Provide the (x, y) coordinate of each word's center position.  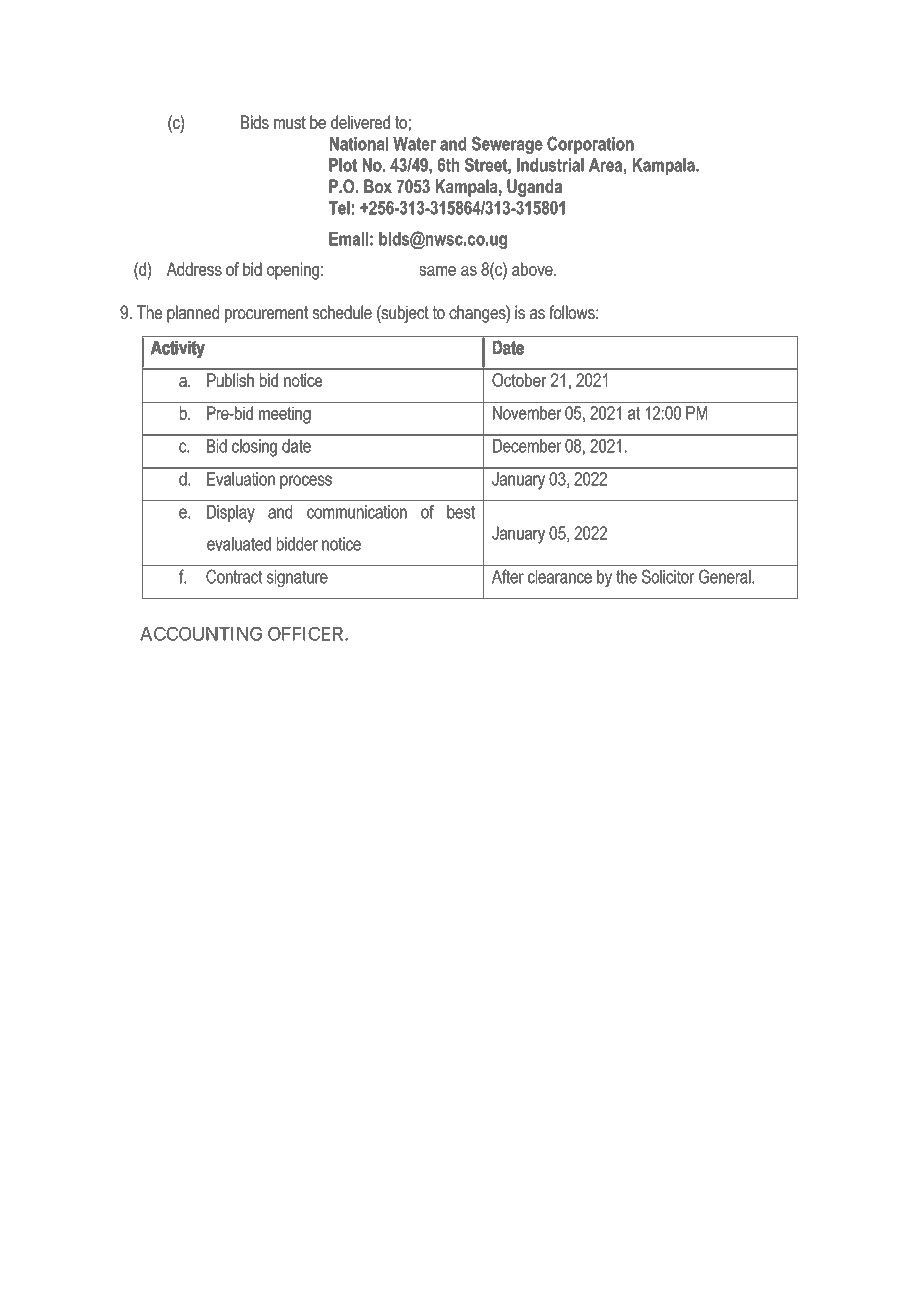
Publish (230, 380)
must (290, 122)
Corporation (590, 145)
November (527, 413)
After (508, 576)
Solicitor (668, 576)
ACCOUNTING (201, 634)
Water (414, 144)
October (519, 380)
